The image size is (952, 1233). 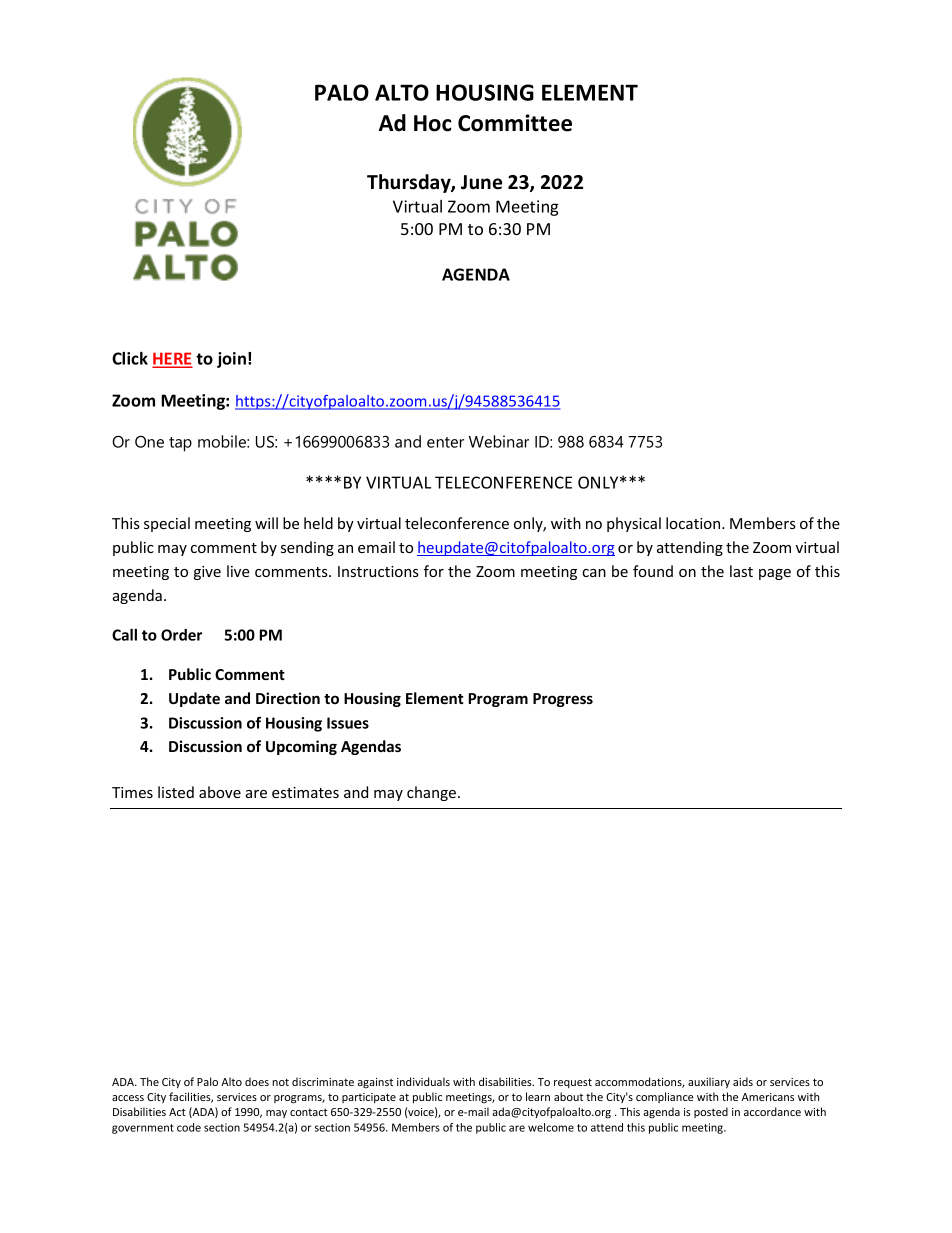 I want to click on found, so click(x=653, y=571).
